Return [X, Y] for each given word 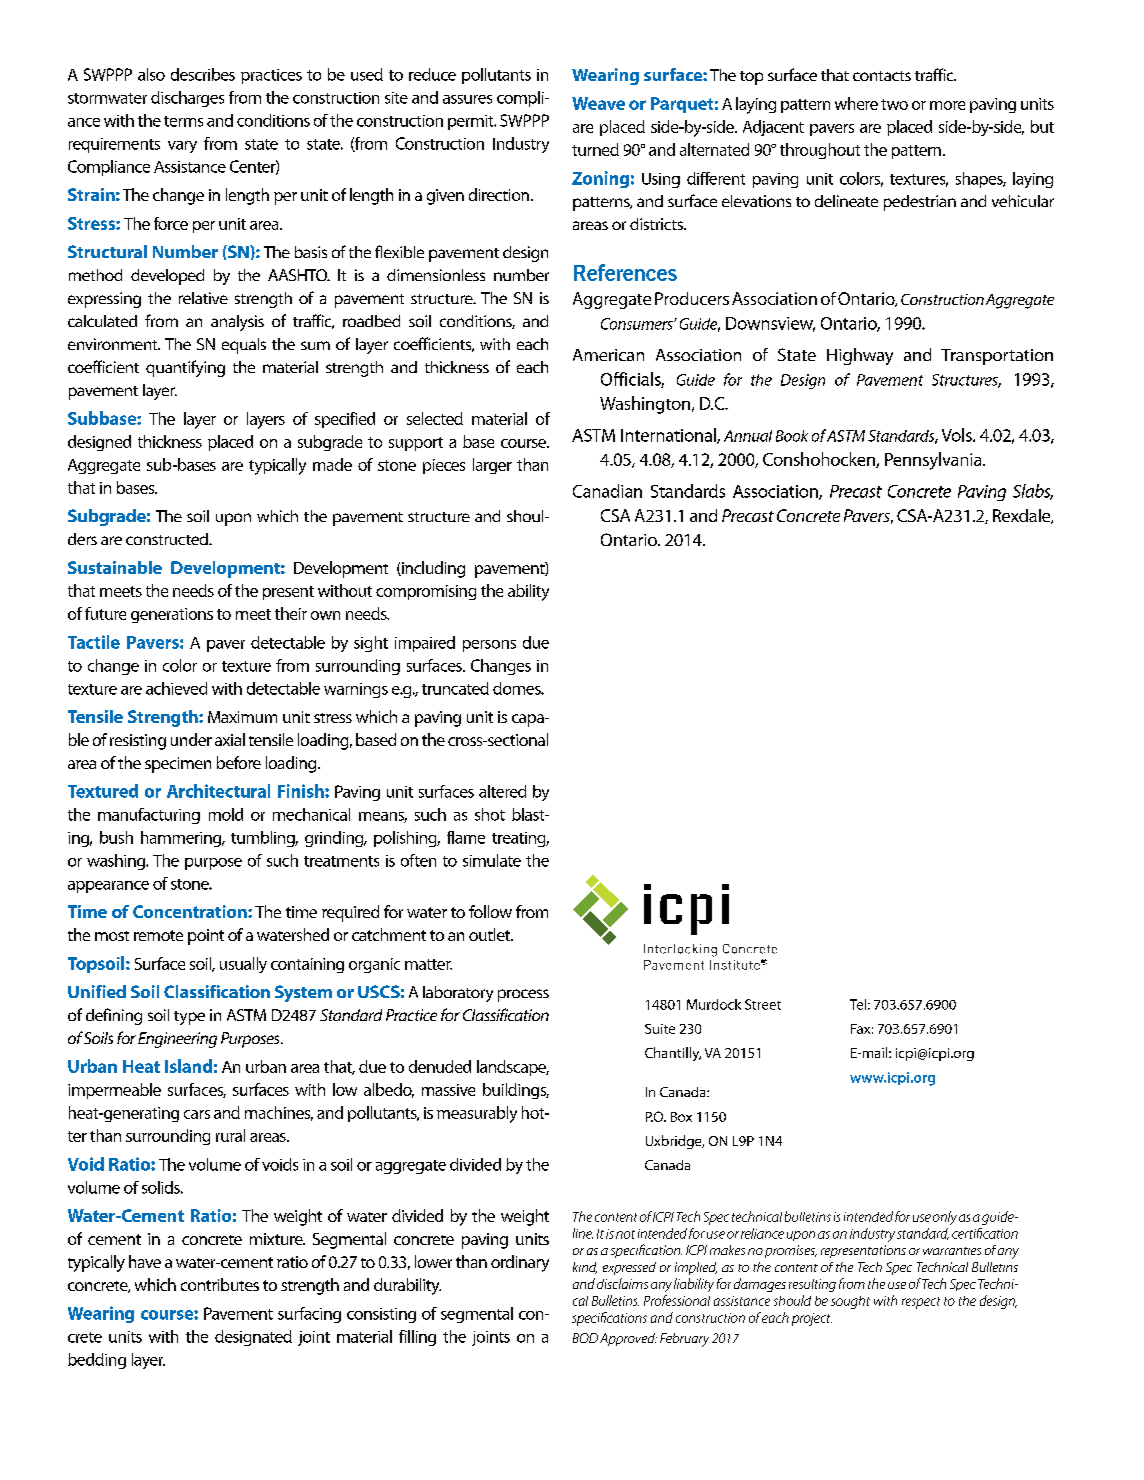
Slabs [1033, 492]
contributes [220, 1284]
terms [183, 121]
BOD [585, 1338]
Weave [598, 103]
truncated [455, 688]
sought [850, 1302]
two [894, 104]
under [191, 739]
